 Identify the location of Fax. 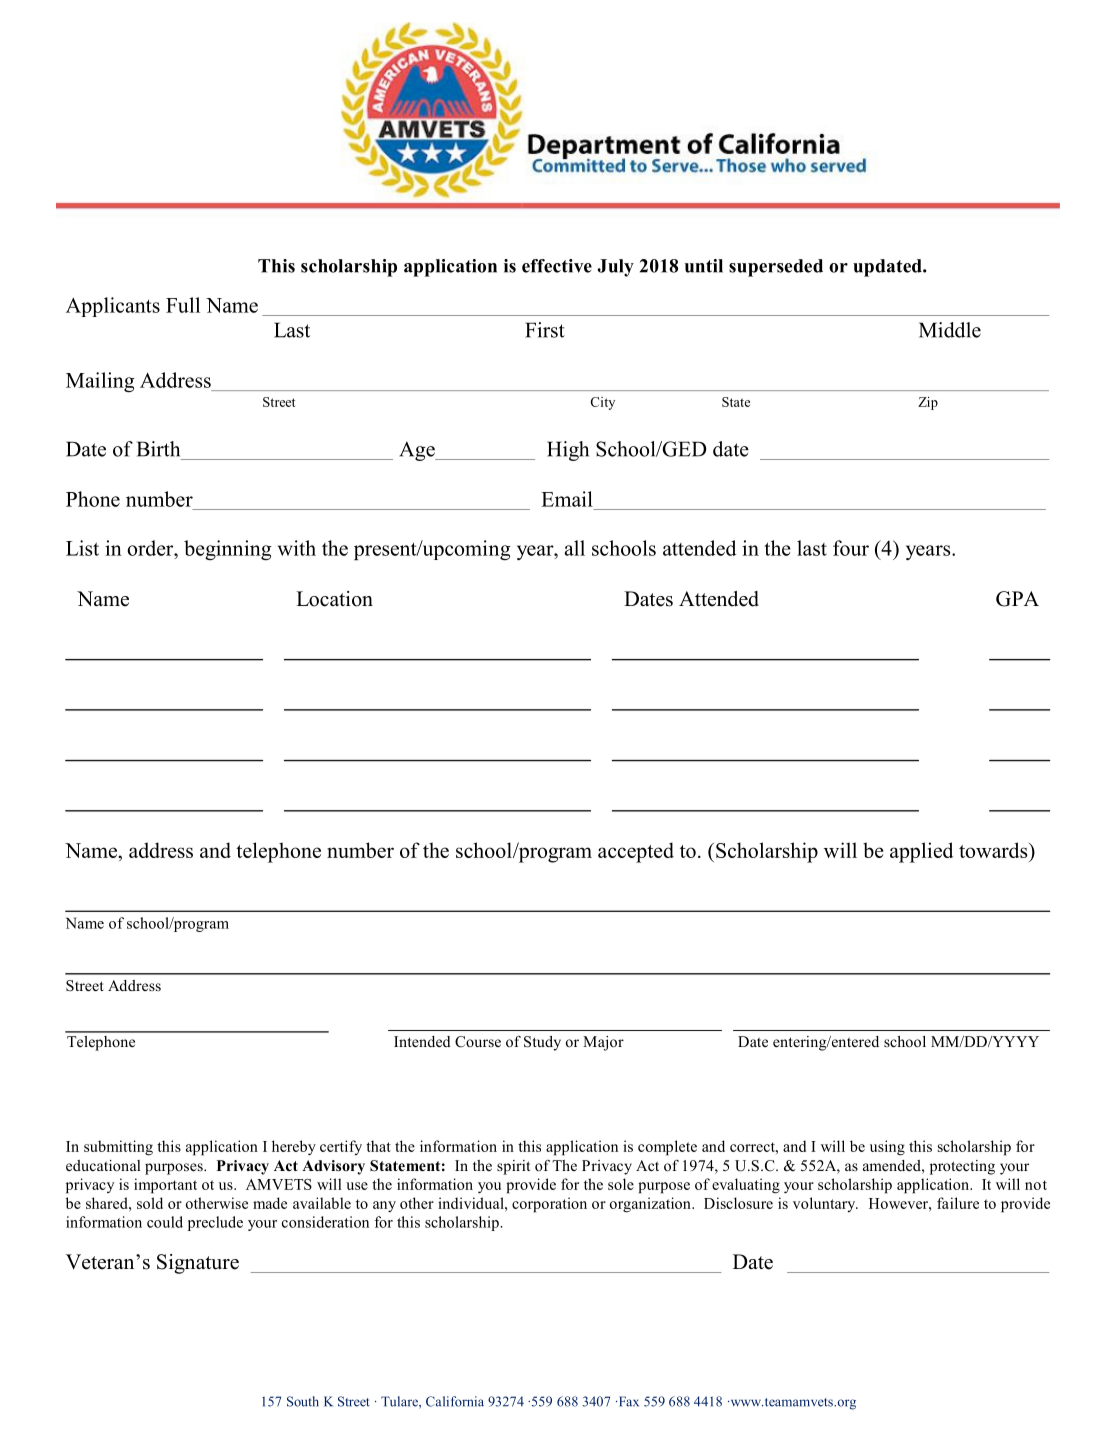
(627, 1401).
